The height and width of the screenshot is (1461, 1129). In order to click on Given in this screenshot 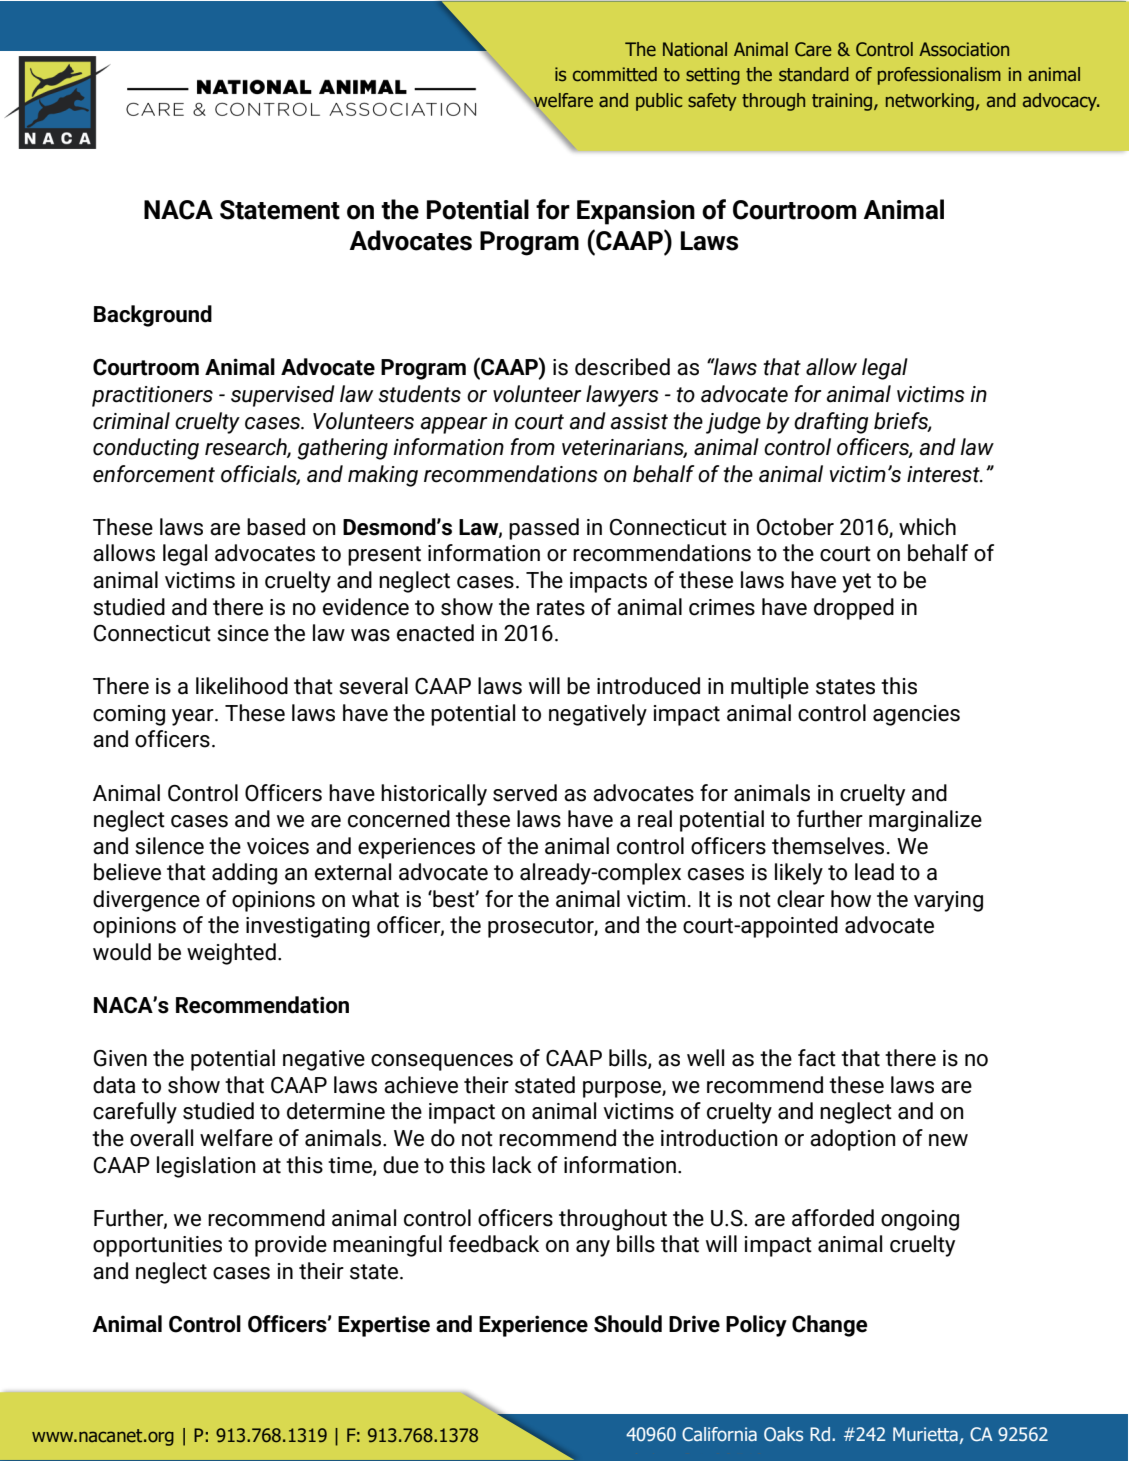, I will do `click(120, 1058)`.
